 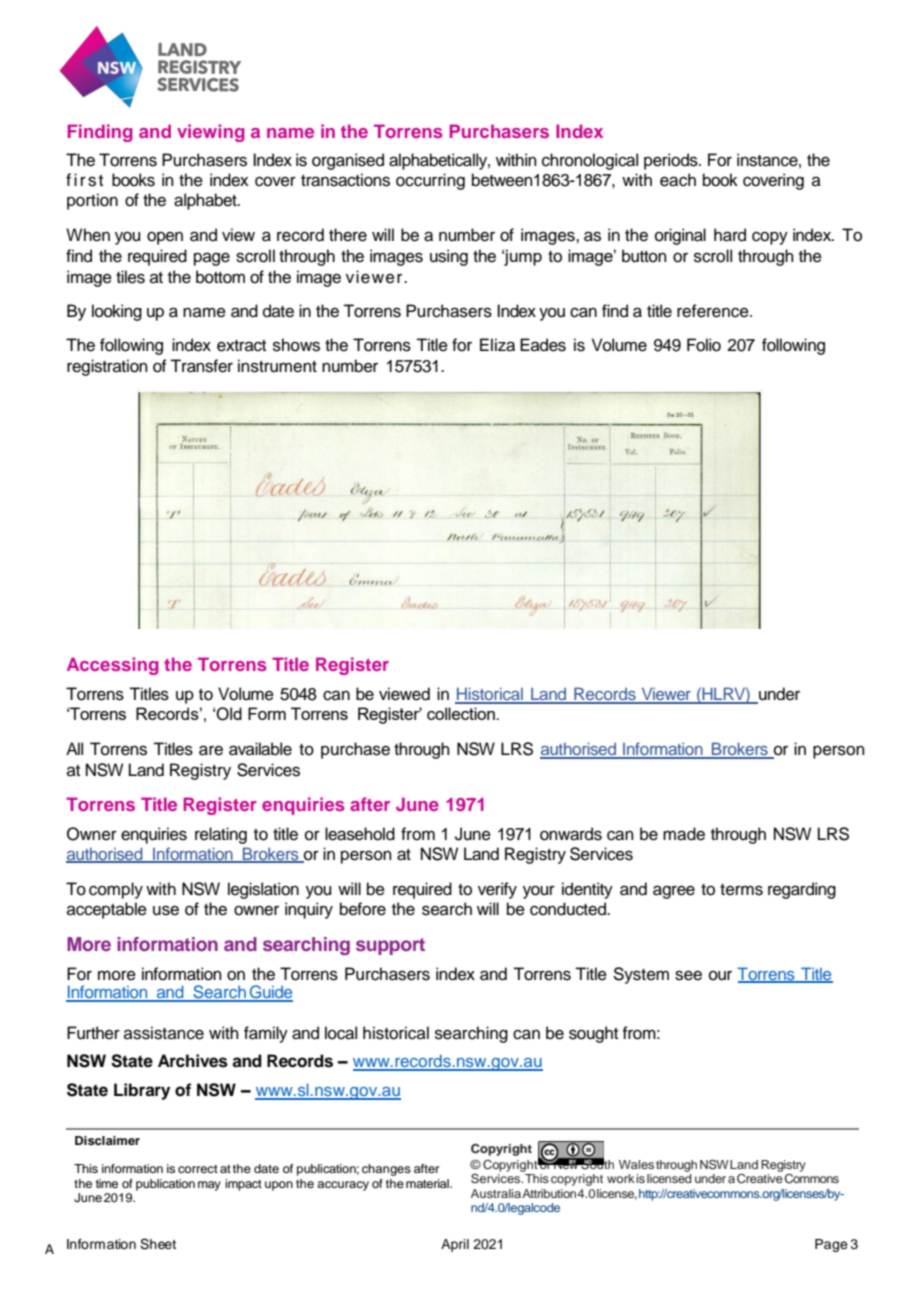 What do you see at coordinates (158, 1244) in the screenshot?
I see `Sheet` at bounding box center [158, 1244].
